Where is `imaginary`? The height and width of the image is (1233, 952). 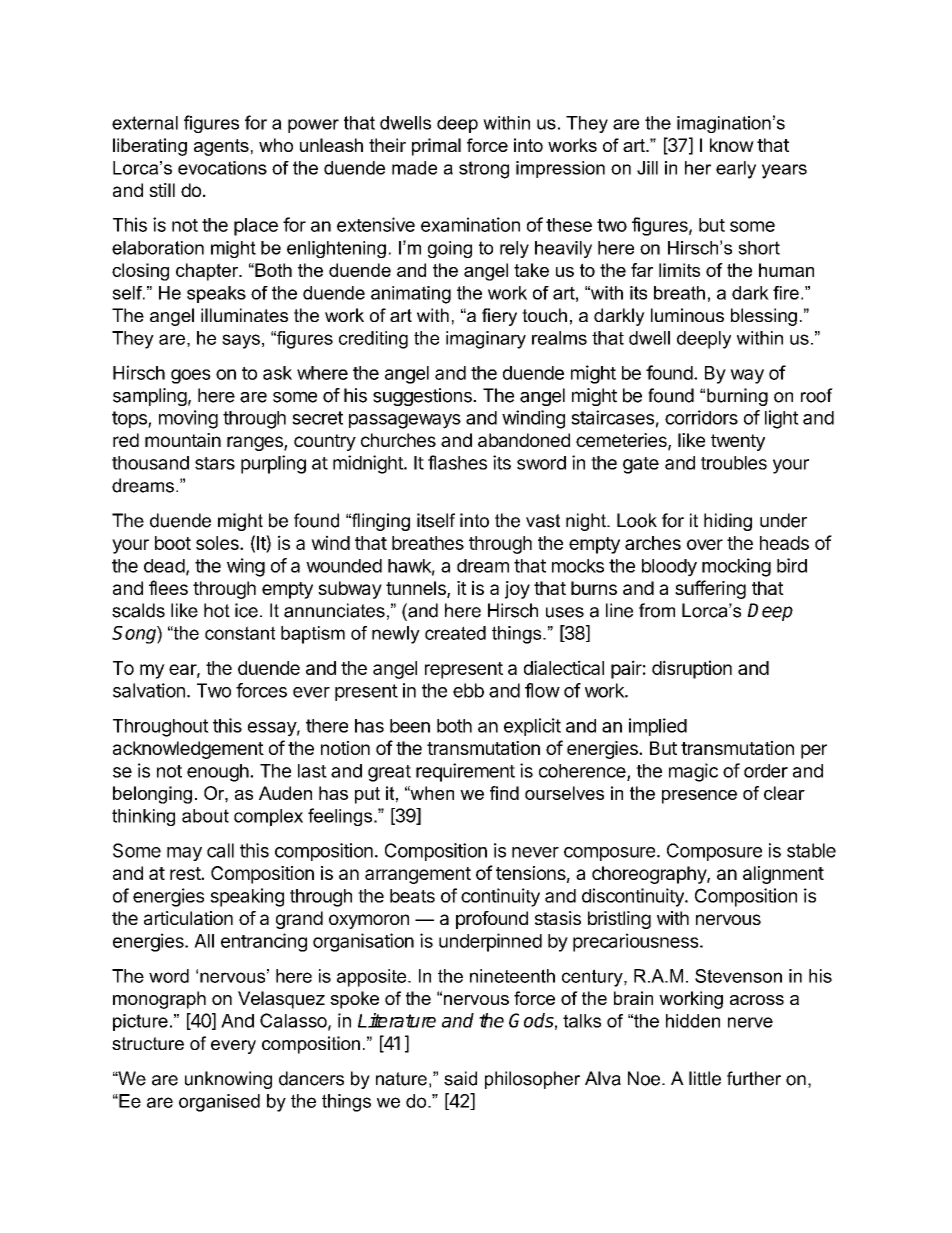 imaginary is located at coordinates (486, 340).
